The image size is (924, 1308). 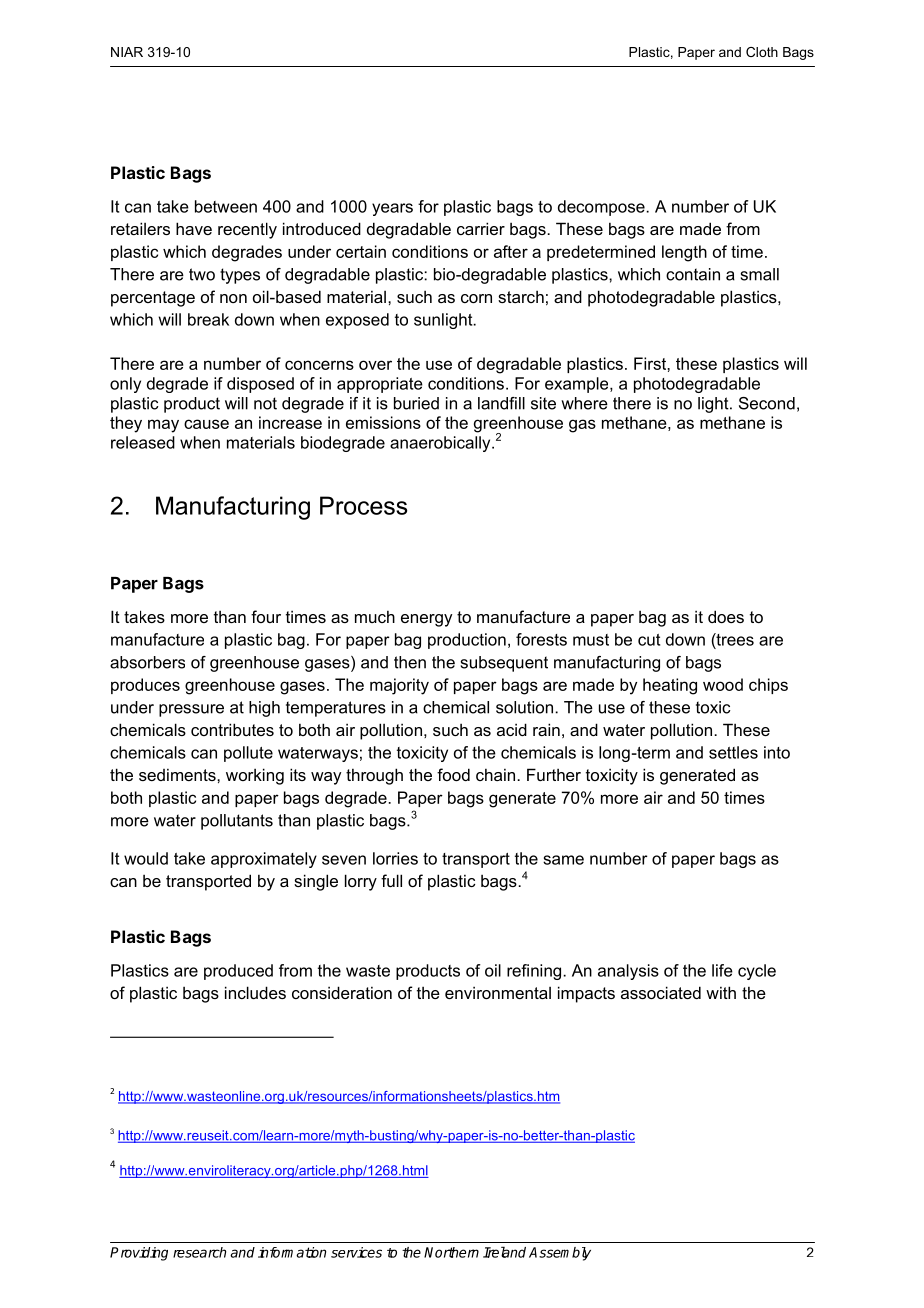 What do you see at coordinates (199, 1252) in the screenshot?
I see `research` at bounding box center [199, 1252].
